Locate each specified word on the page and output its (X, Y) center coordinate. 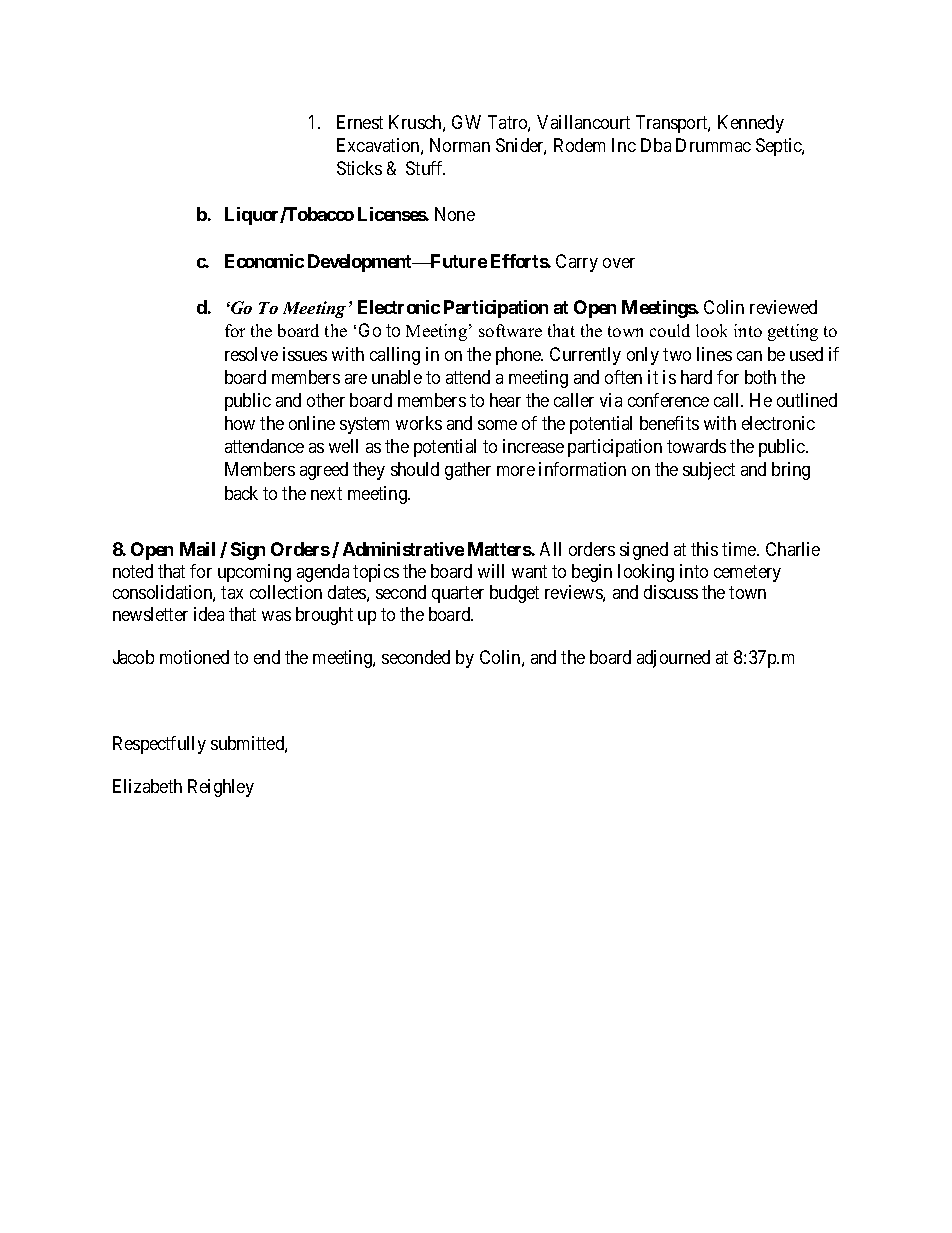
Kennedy (751, 124)
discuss (671, 592)
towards (696, 446)
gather (468, 471)
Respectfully (159, 745)
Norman (460, 145)
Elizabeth (147, 786)
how (240, 423)
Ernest (360, 122)
